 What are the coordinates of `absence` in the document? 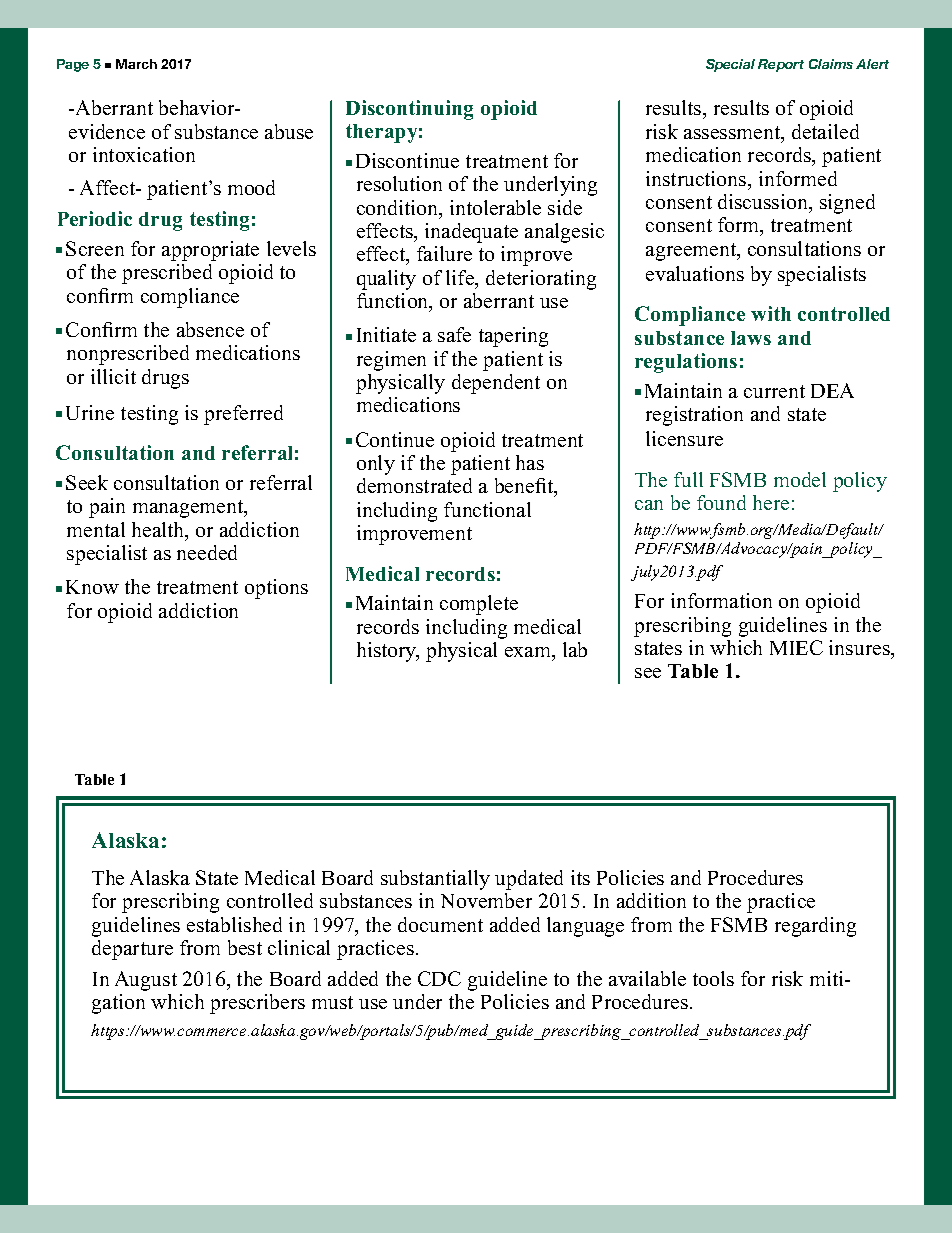 It's located at (210, 329).
